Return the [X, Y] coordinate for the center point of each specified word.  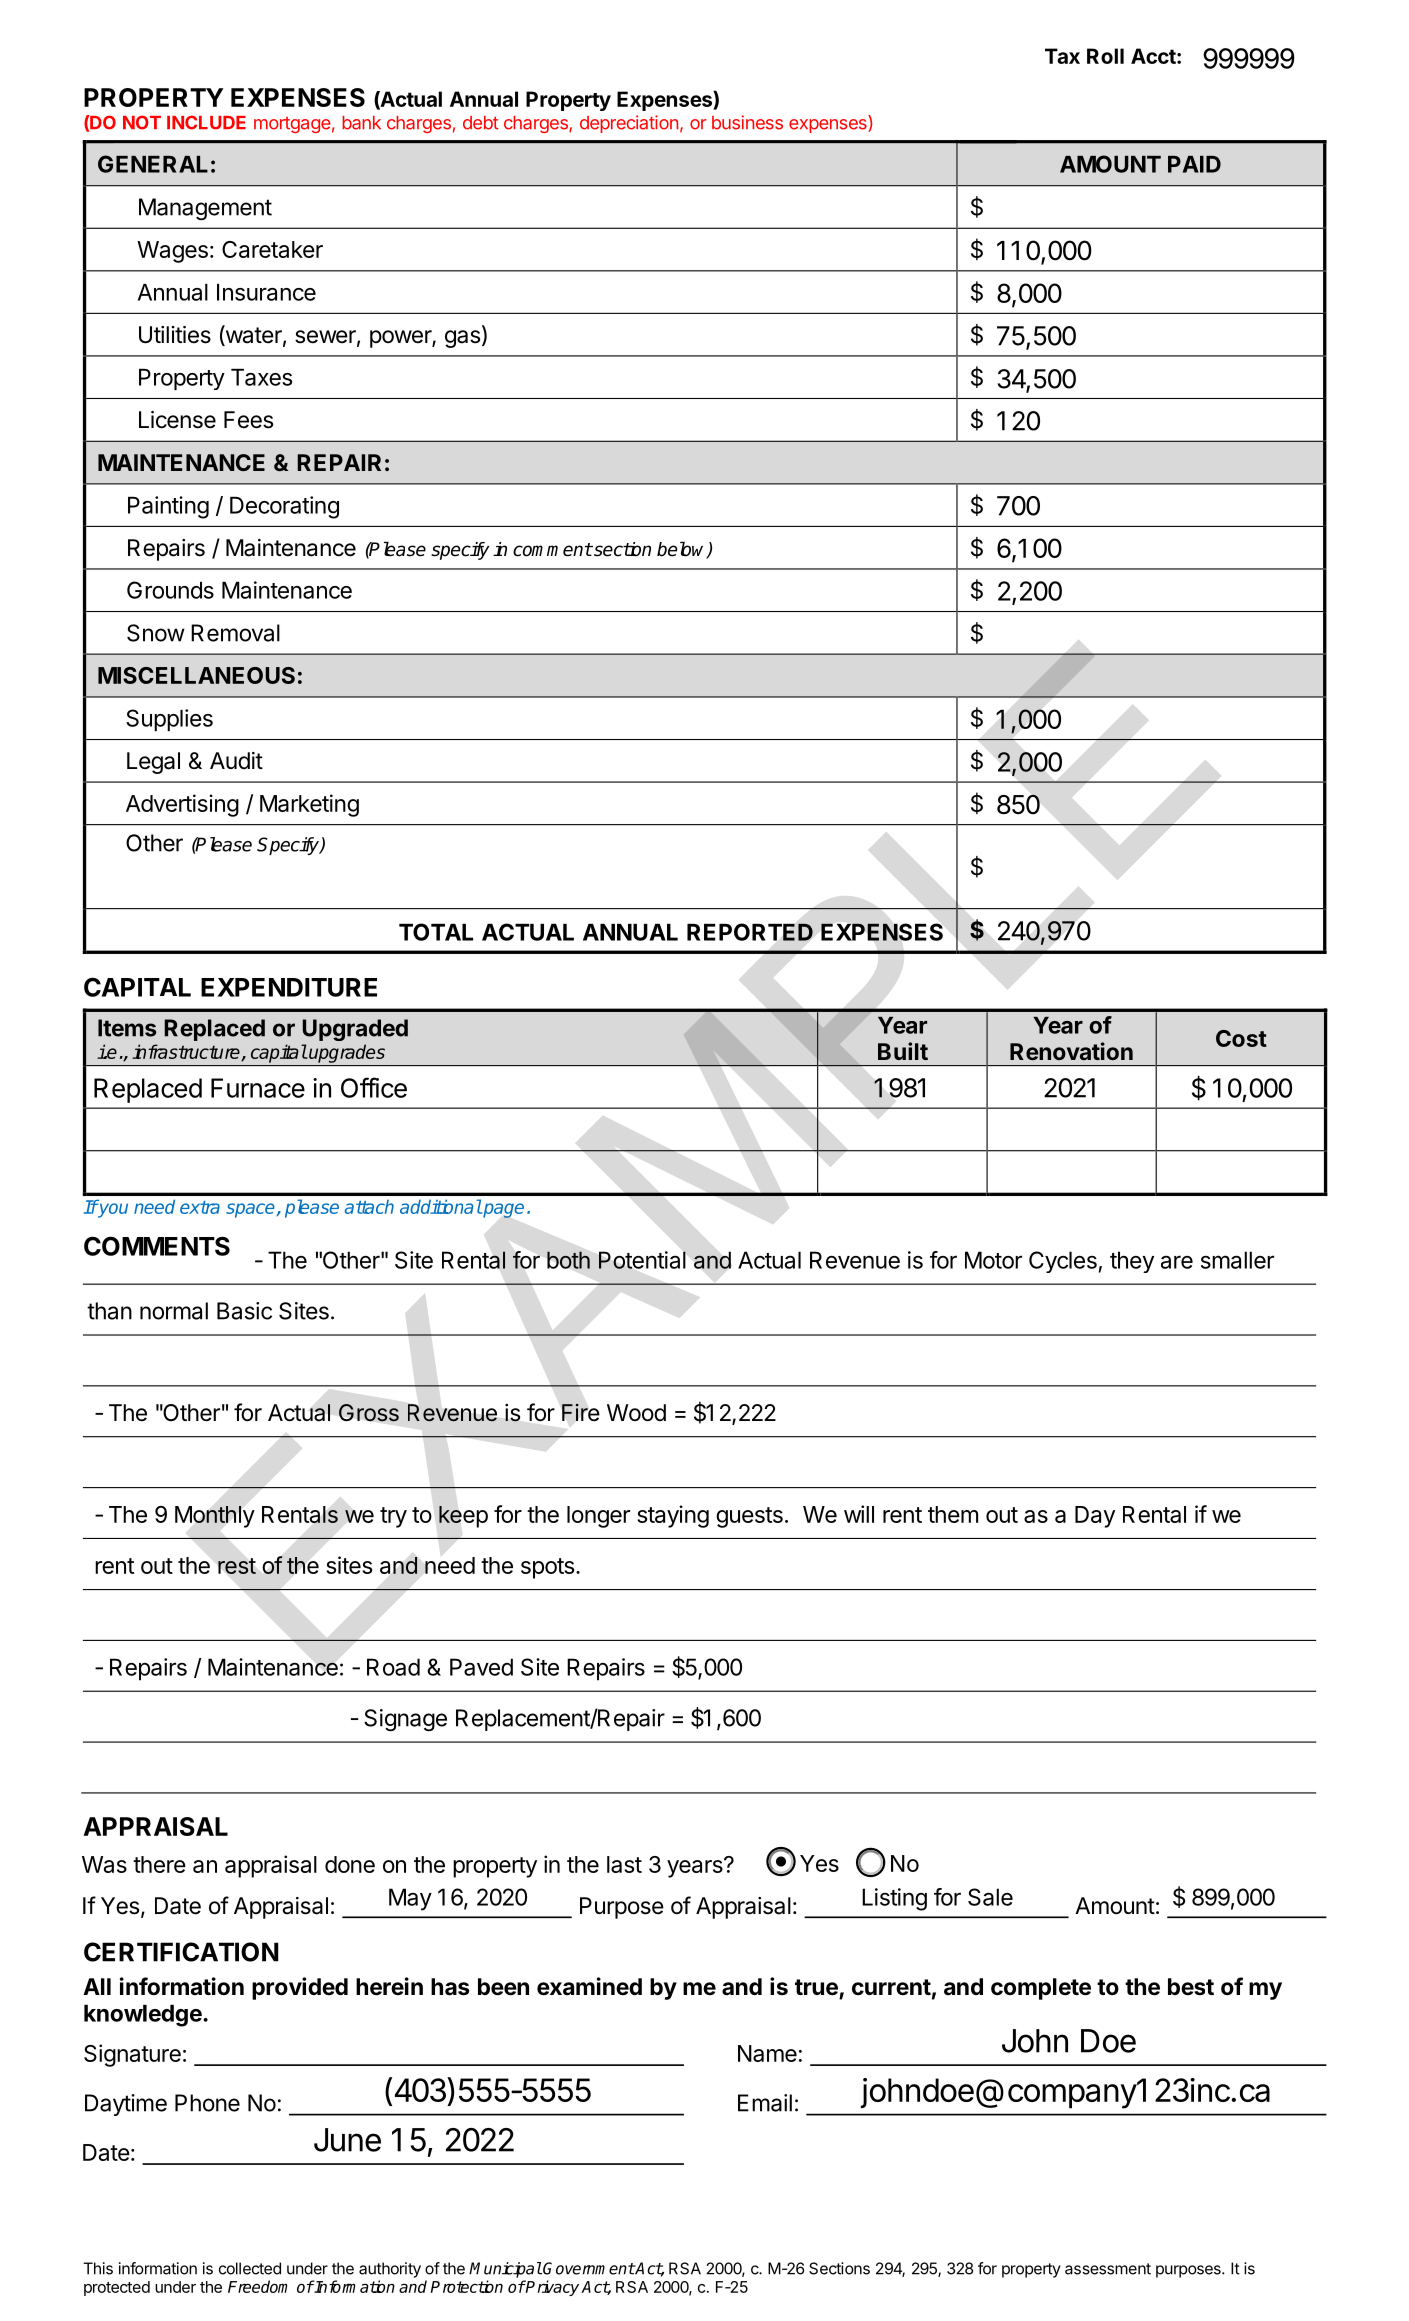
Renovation [1071, 1051]
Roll [1105, 56]
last [624, 1864]
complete [1041, 1989]
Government [589, 2268]
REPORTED [750, 932]
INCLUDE [206, 122]
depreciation [629, 124]
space [250, 1210]
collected [250, 2268]
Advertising [182, 805]
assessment [1108, 2269]
